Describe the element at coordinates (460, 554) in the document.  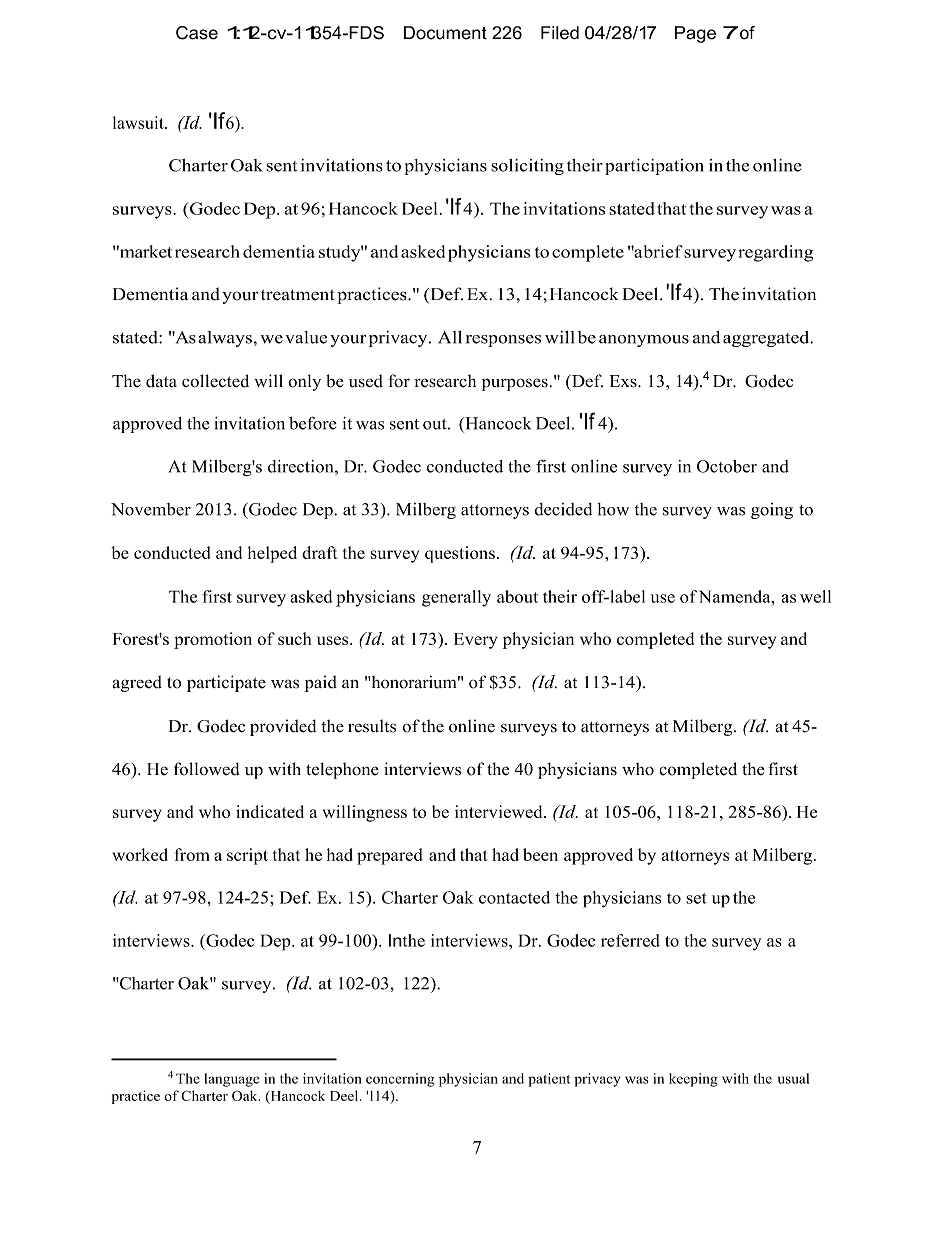
I see `questions` at that location.
